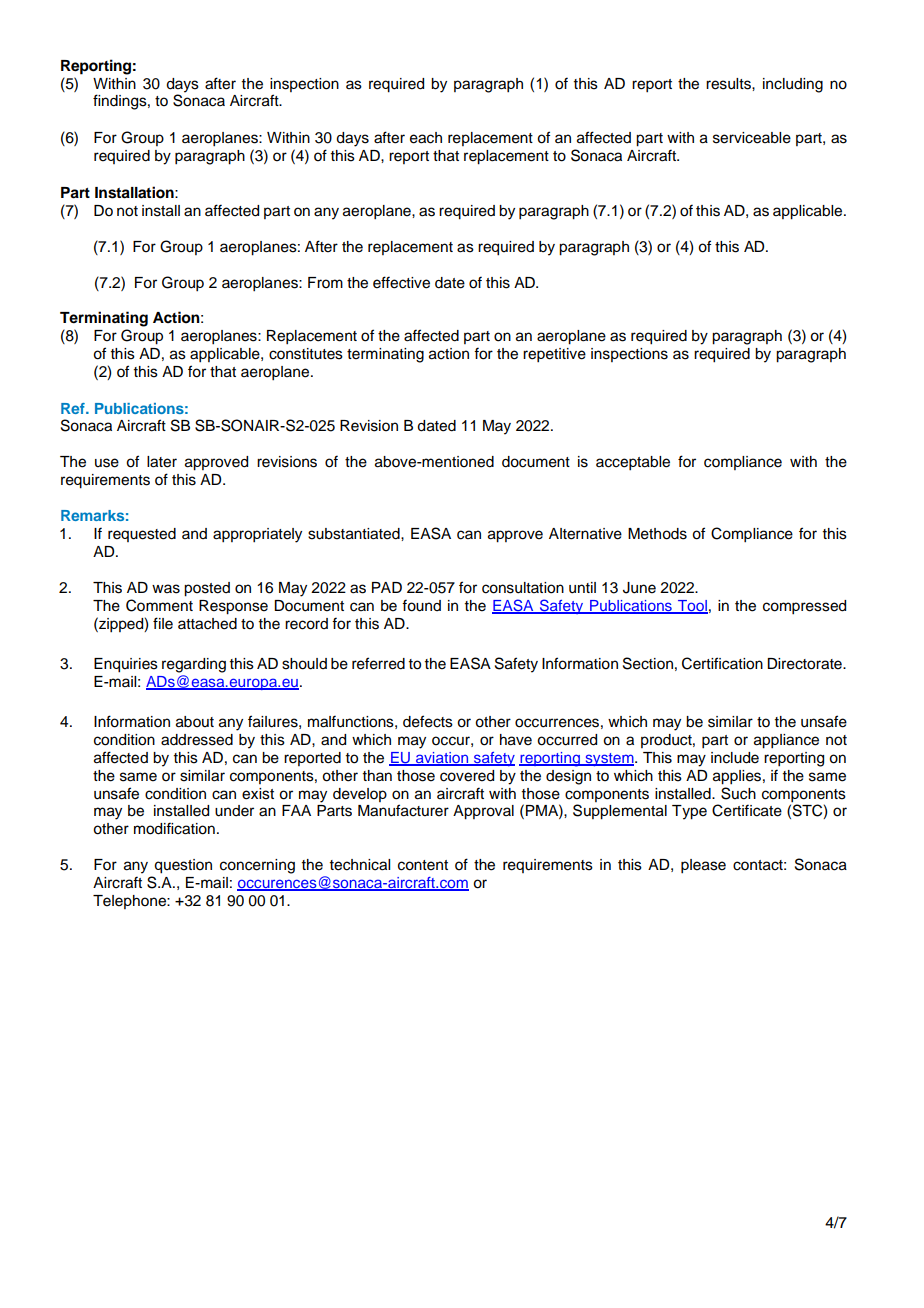  What do you see at coordinates (729, 84) in the screenshot?
I see `results` at bounding box center [729, 84].
